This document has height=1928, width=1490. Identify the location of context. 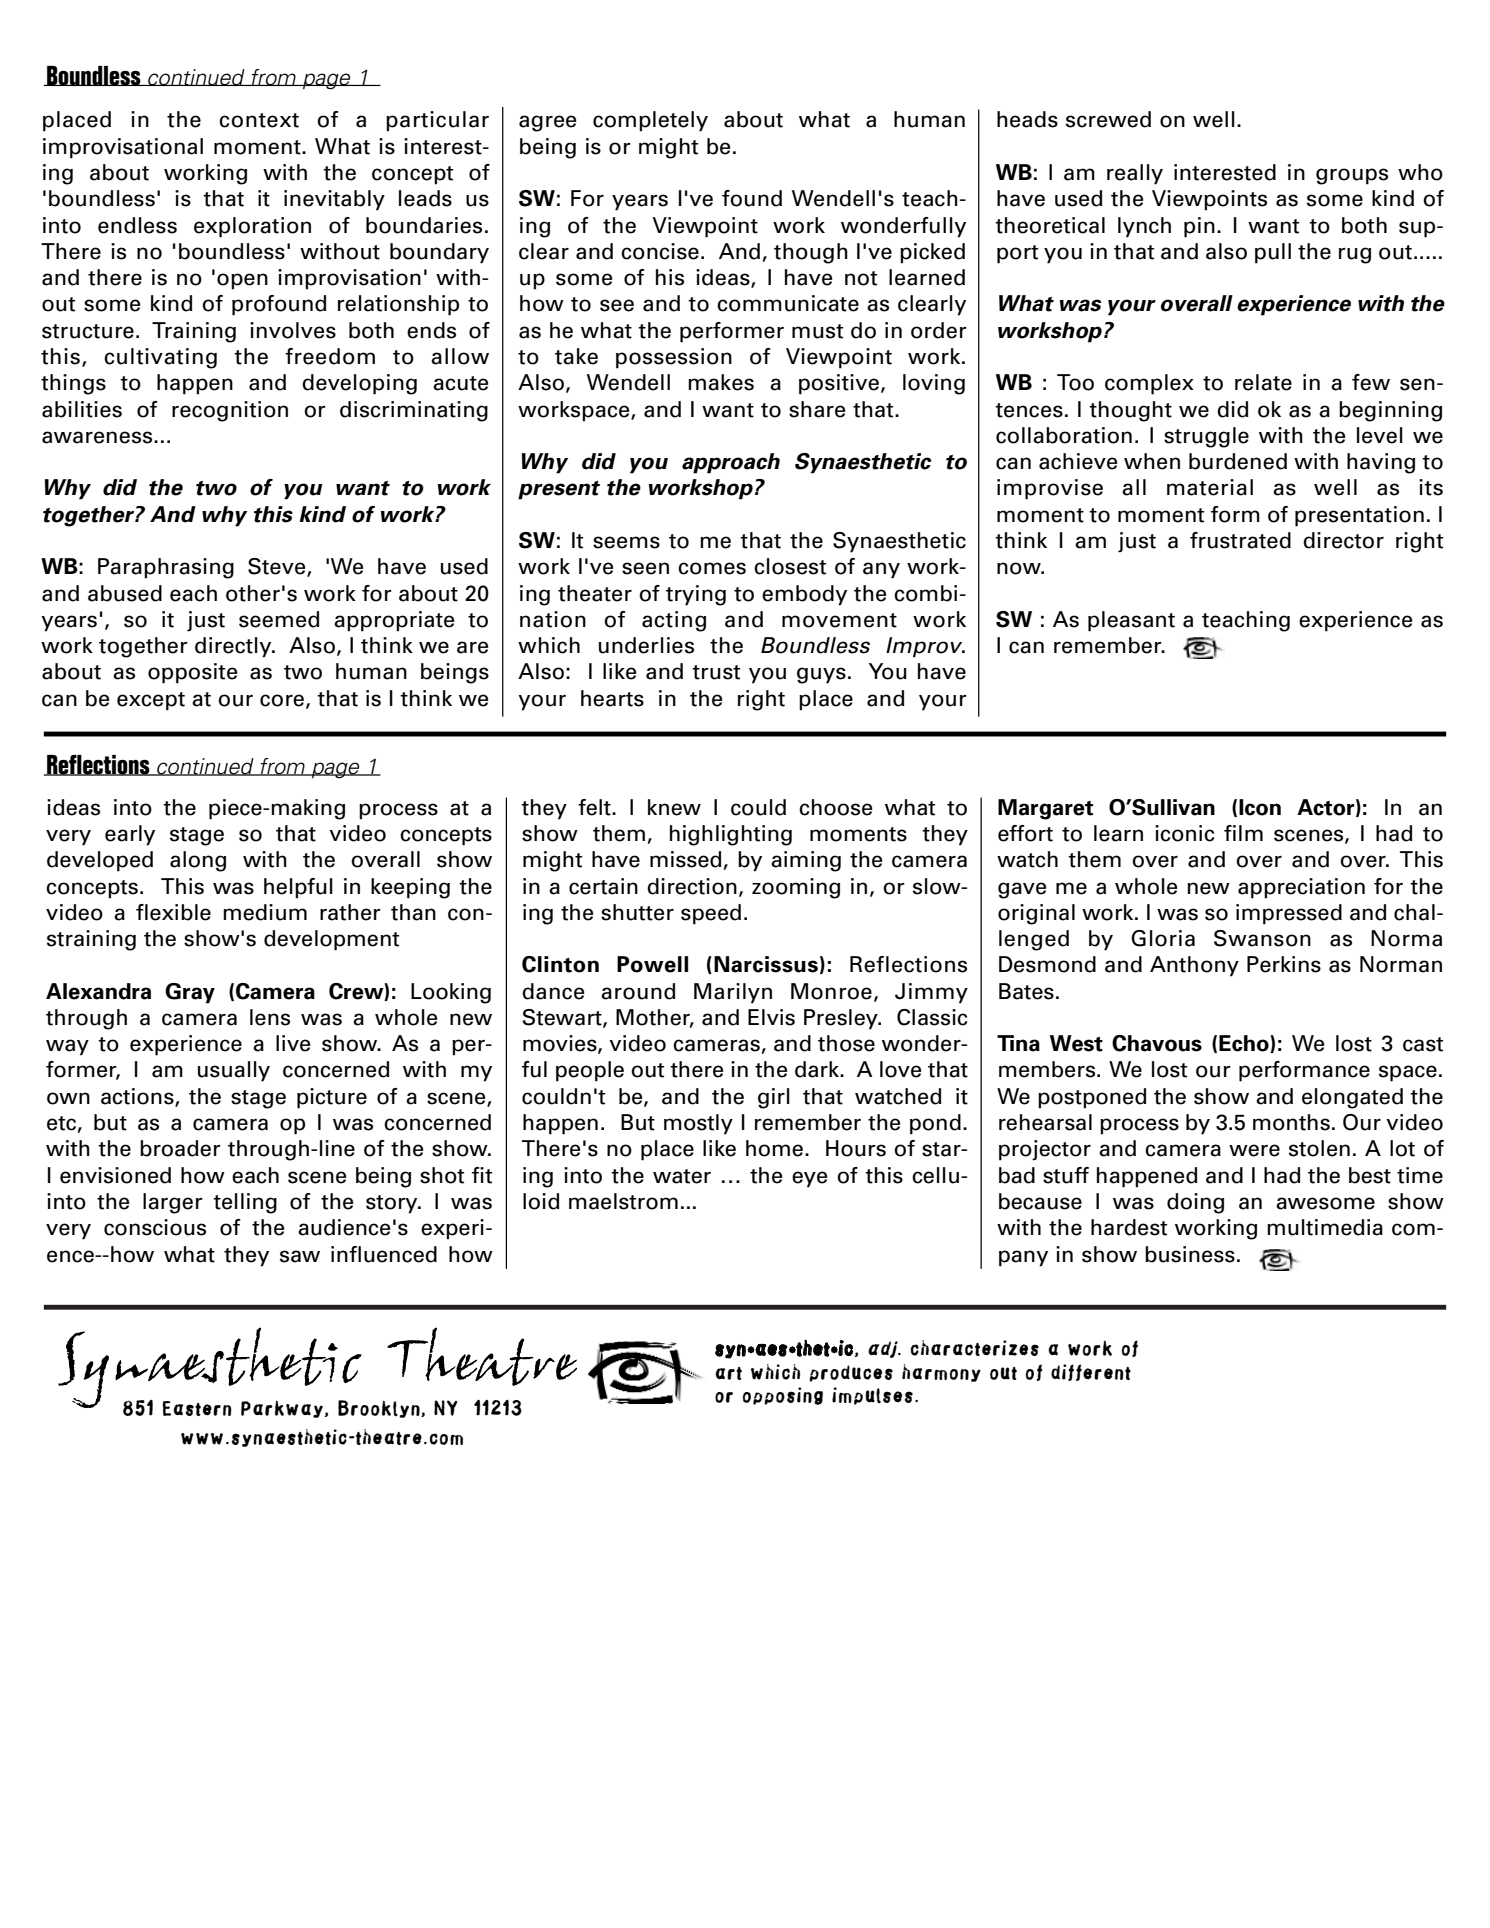
(259, 120).
